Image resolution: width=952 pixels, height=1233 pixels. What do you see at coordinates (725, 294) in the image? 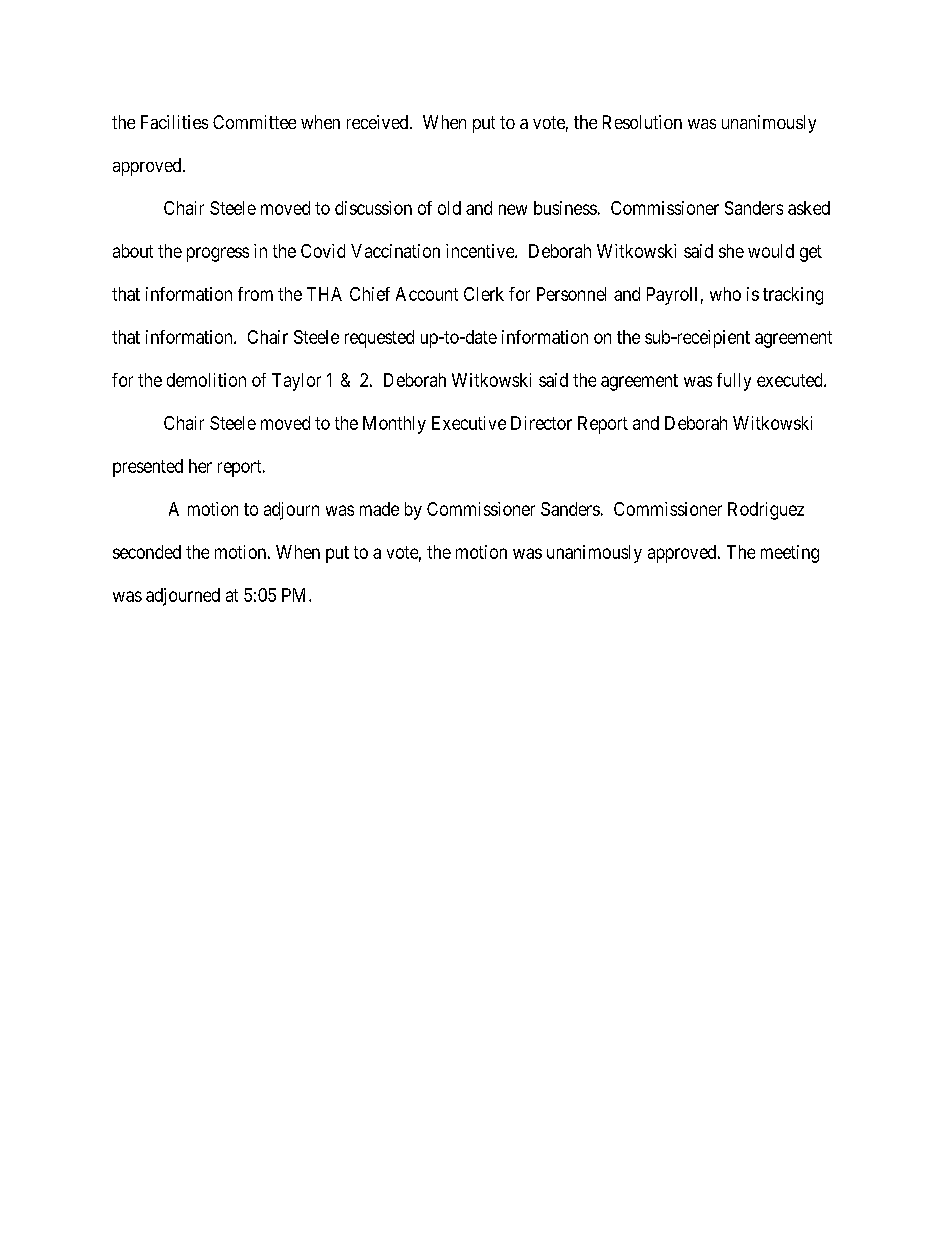
I see `who` at bounding box center [725, 294].
